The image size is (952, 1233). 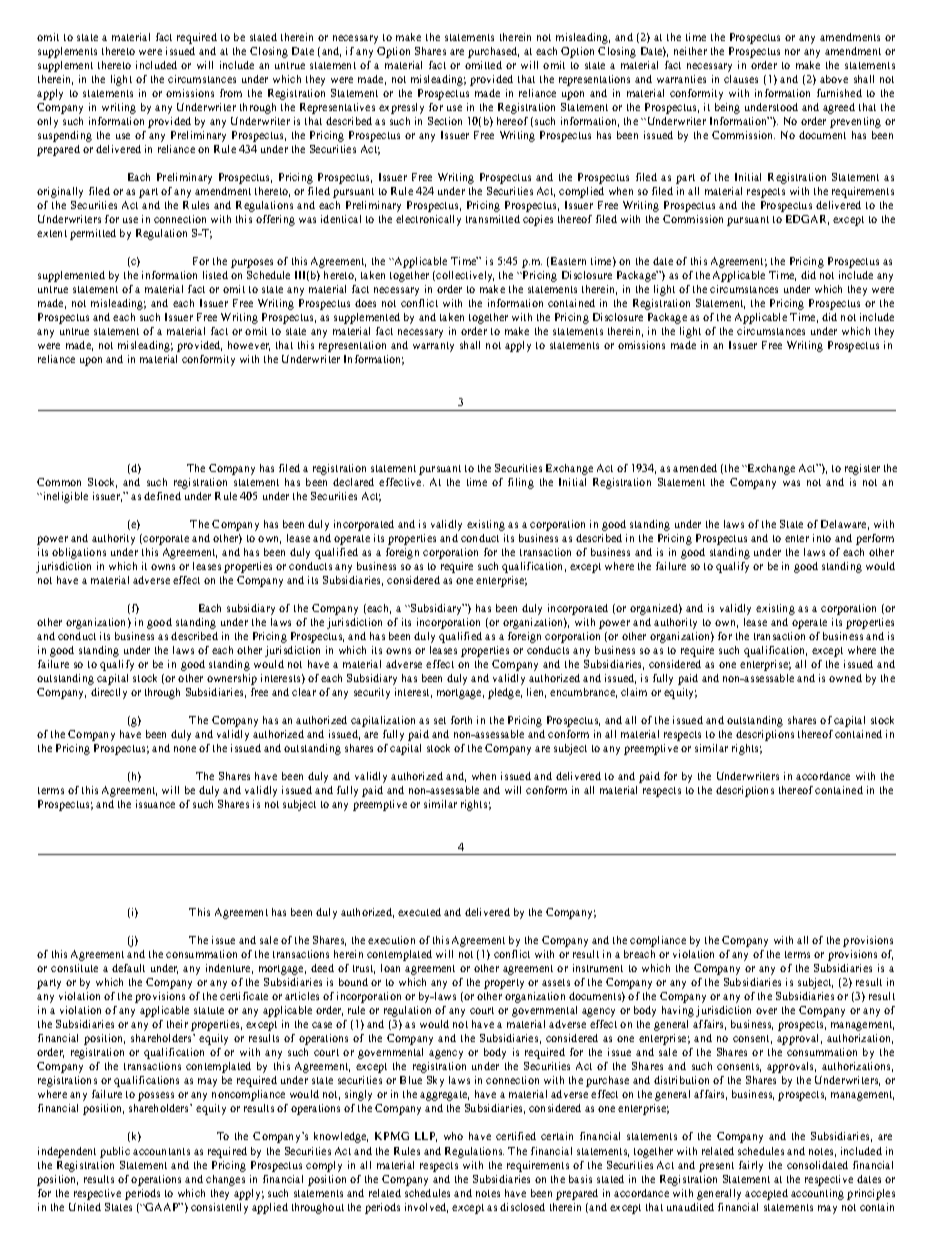 I want to click on none, so click(x=185, y=749).
